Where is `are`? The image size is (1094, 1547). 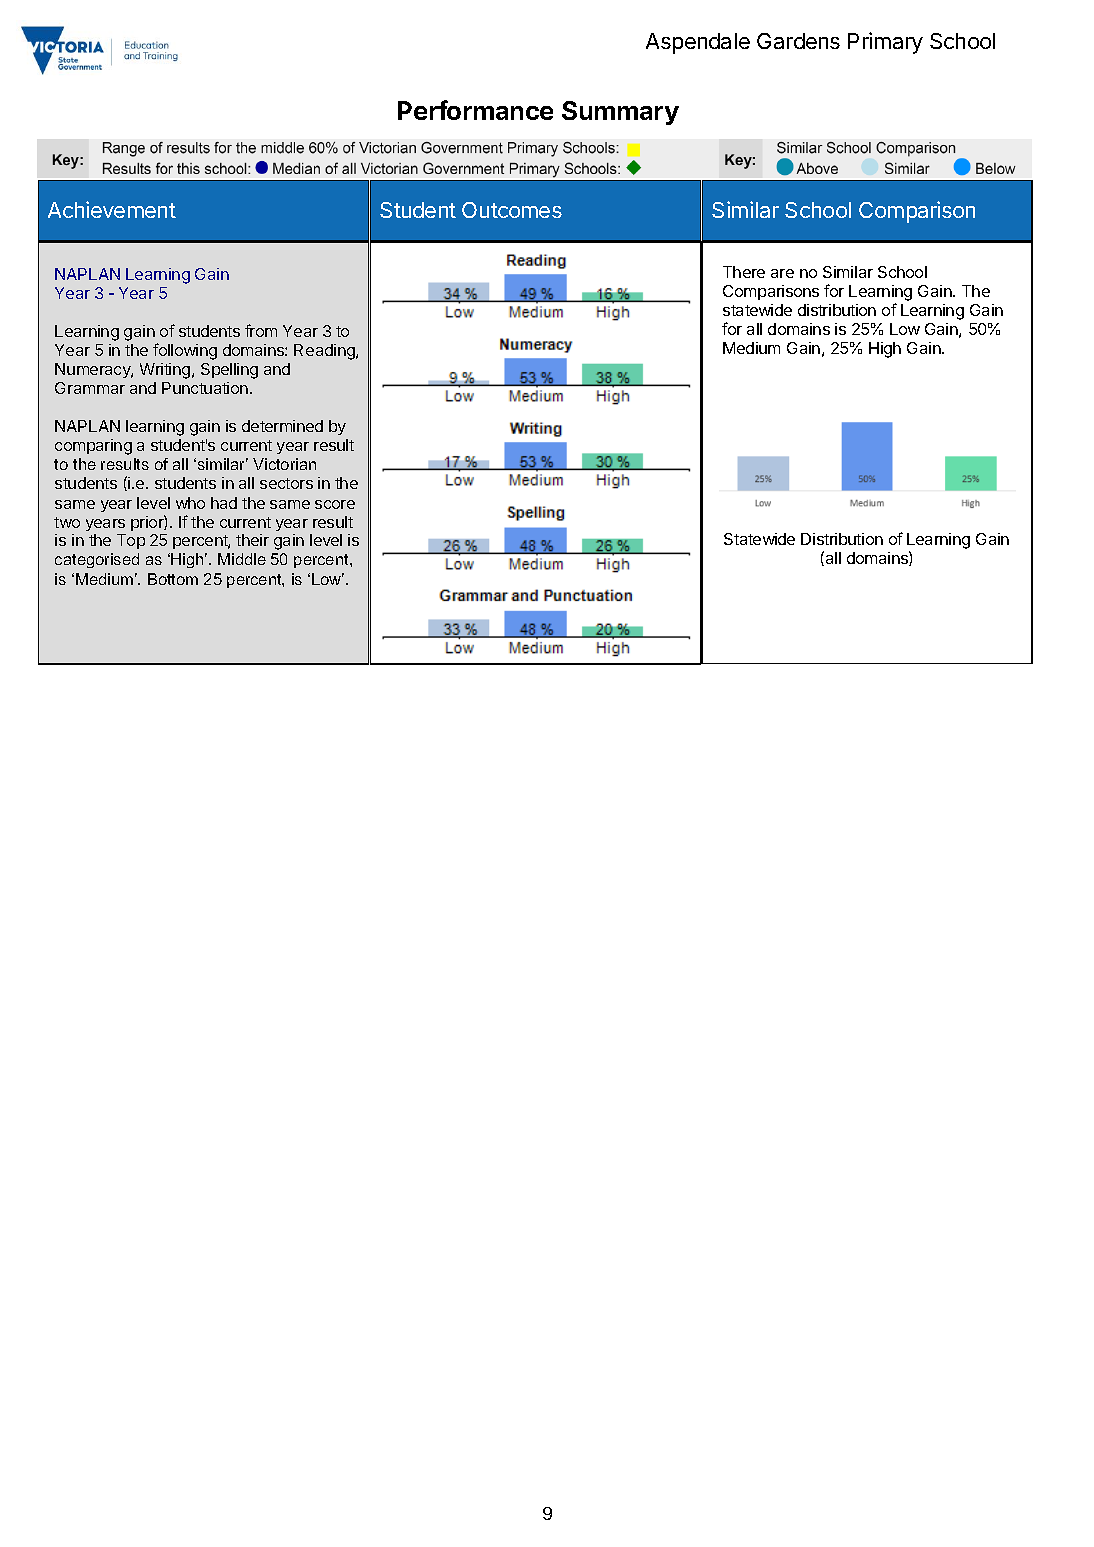 are is located at coordinates (782, 273).
